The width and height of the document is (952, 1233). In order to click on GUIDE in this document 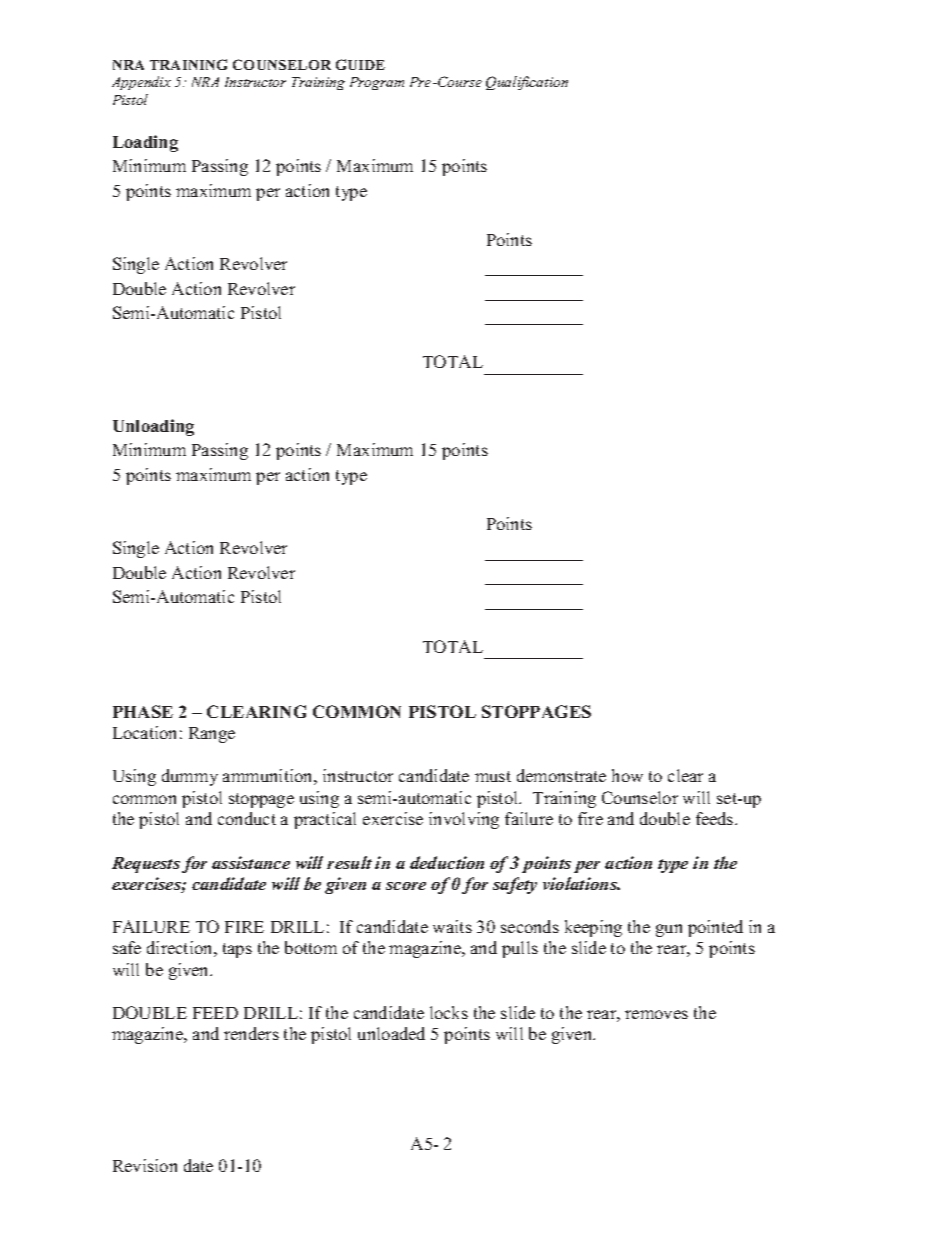, I will do `click(360, 64)`.
